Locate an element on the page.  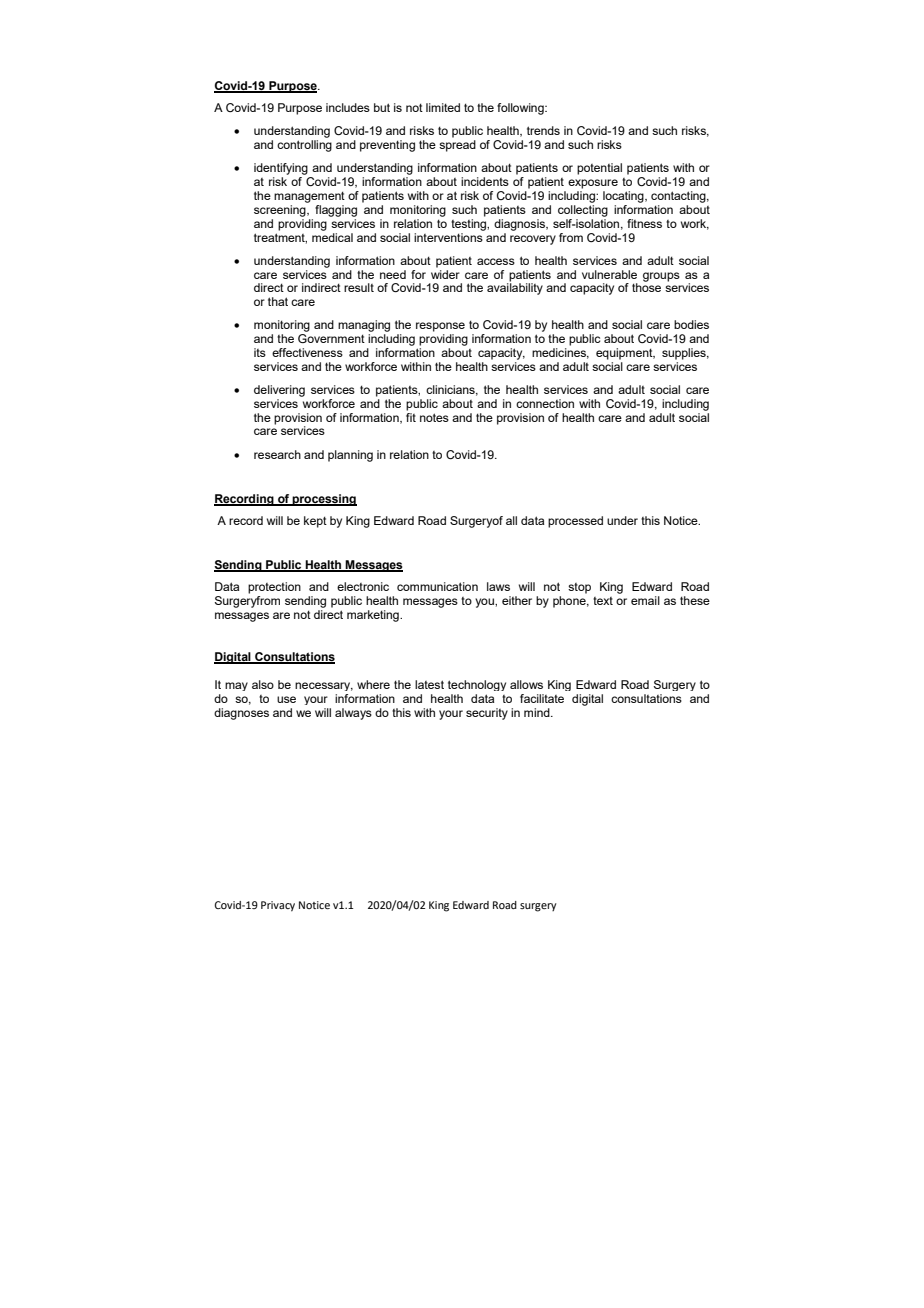
email is located at coordinates (645, 600).
